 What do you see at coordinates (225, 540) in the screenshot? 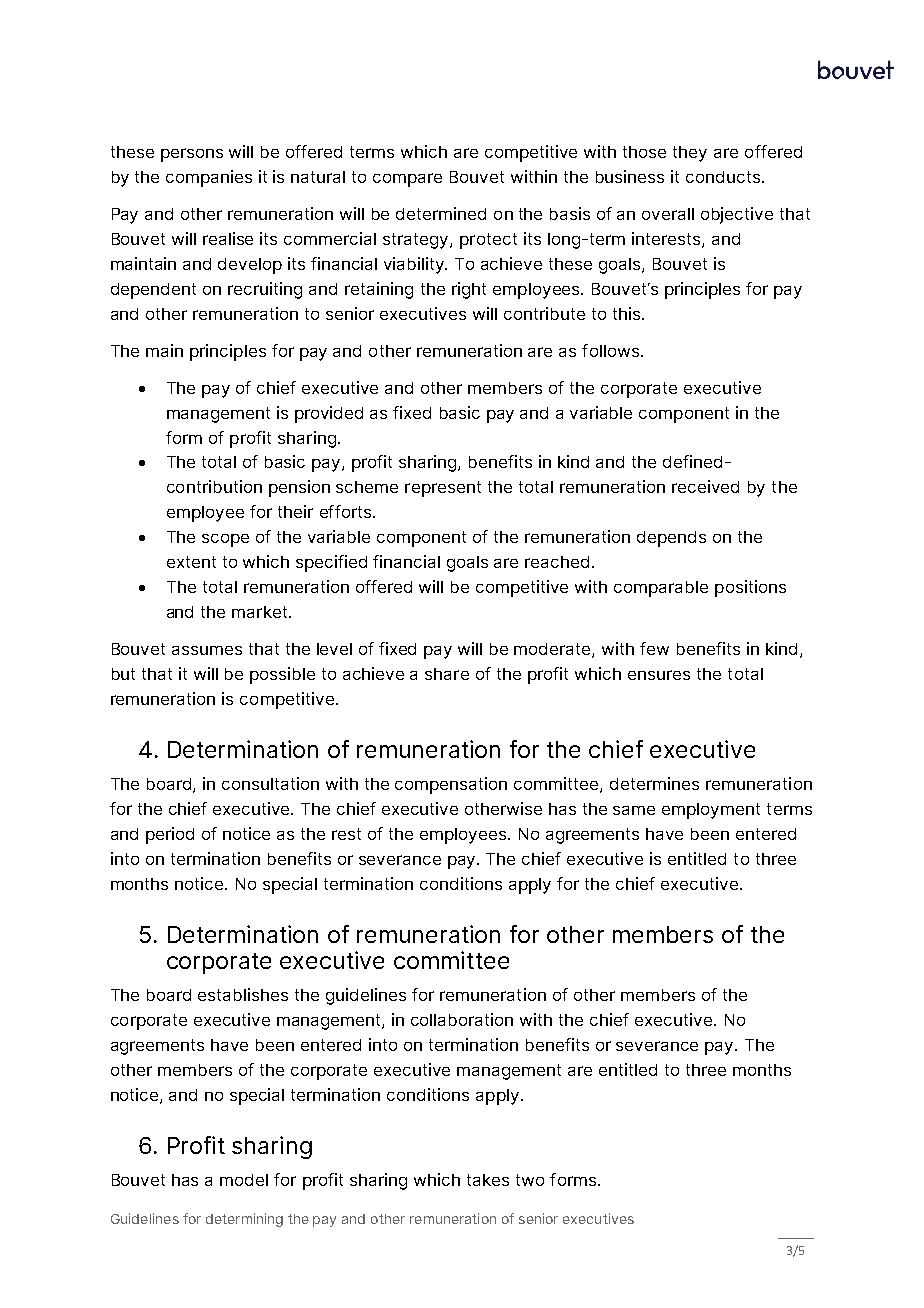
I see `scope` at bounding box center [225, 540].
